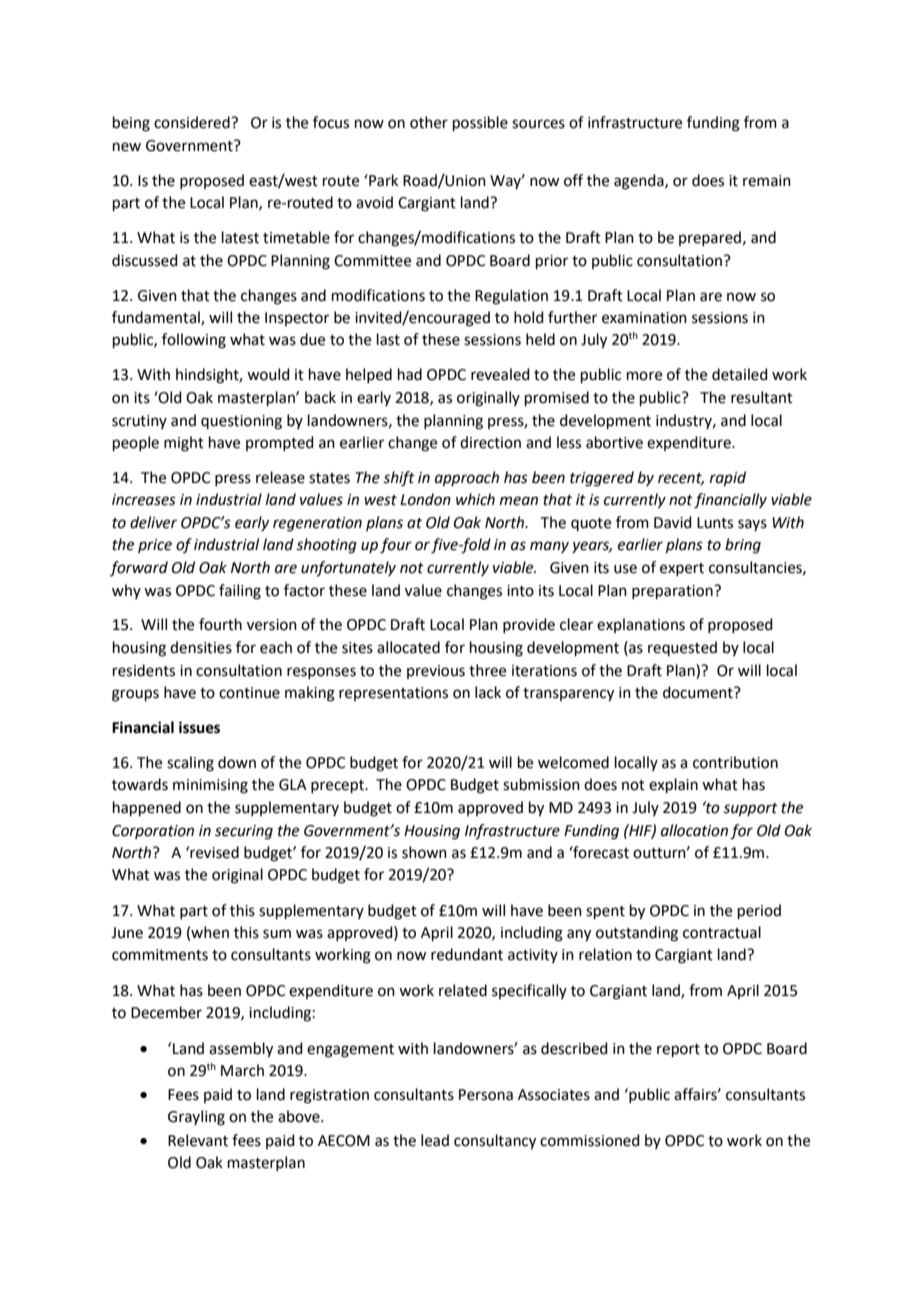  I want to click on contractual, so click(722, 932).
